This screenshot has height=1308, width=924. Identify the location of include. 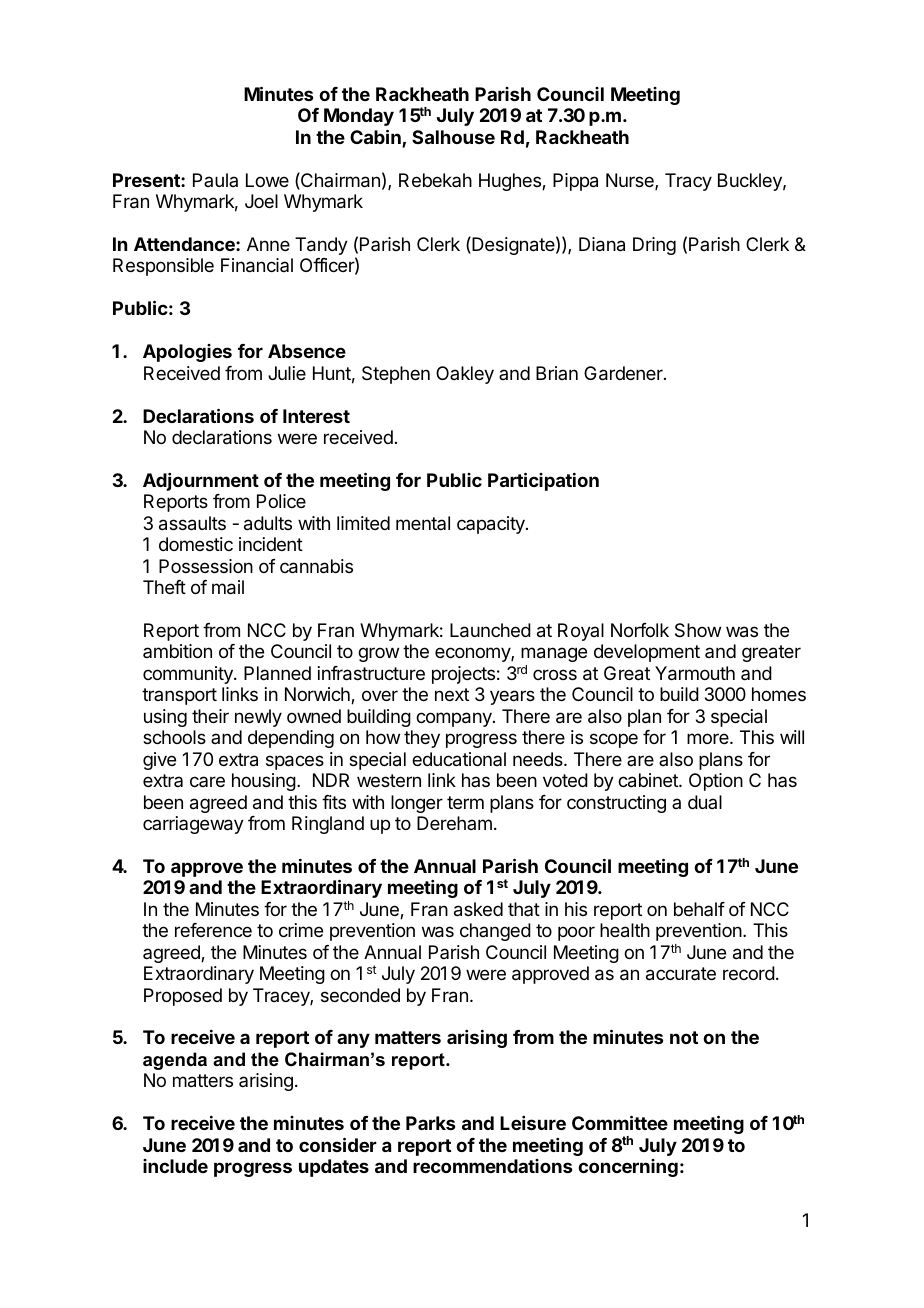
(175, 1166).
